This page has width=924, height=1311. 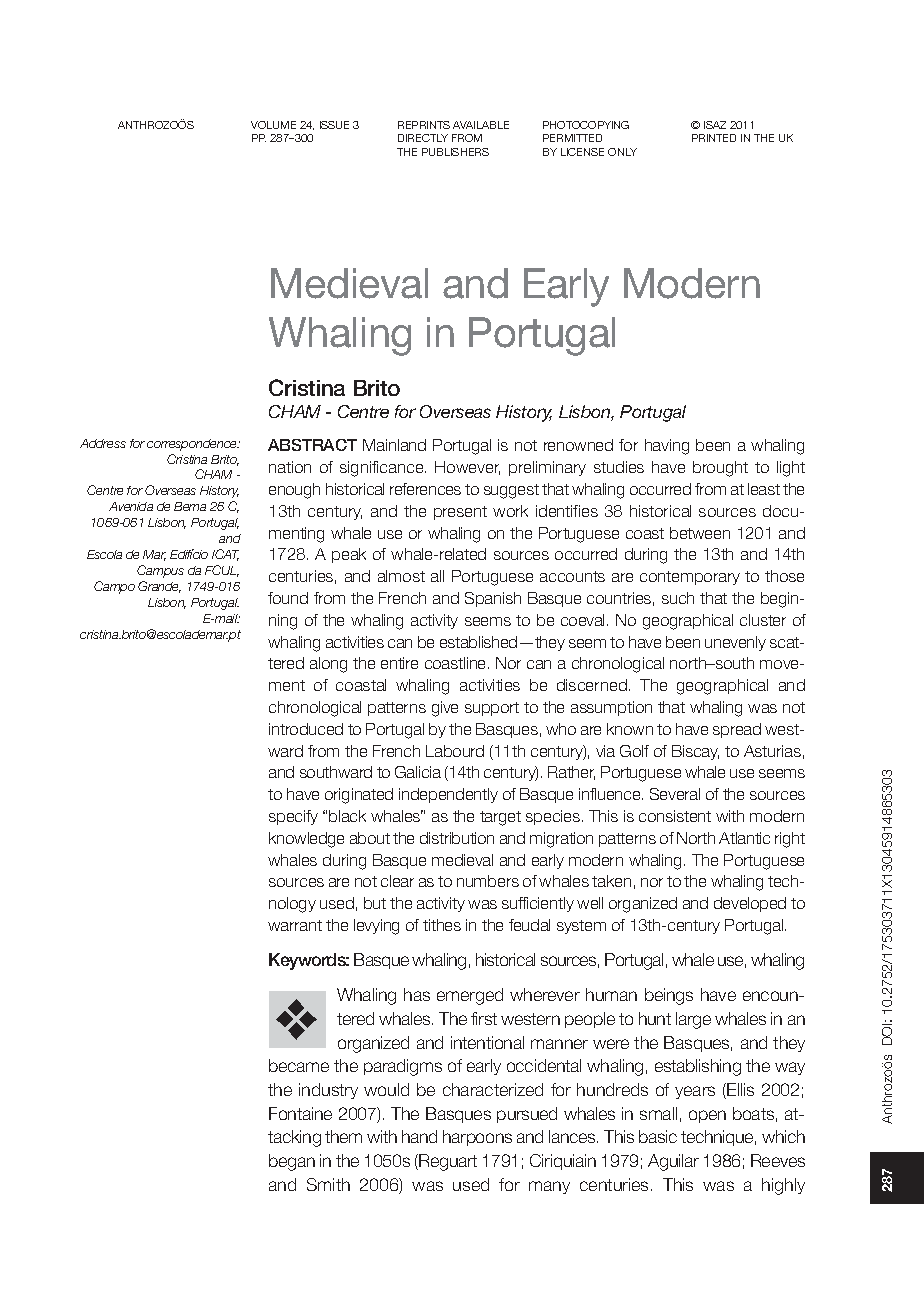 I want to click on PUBLISHERS, so click(x=455, y=152).
